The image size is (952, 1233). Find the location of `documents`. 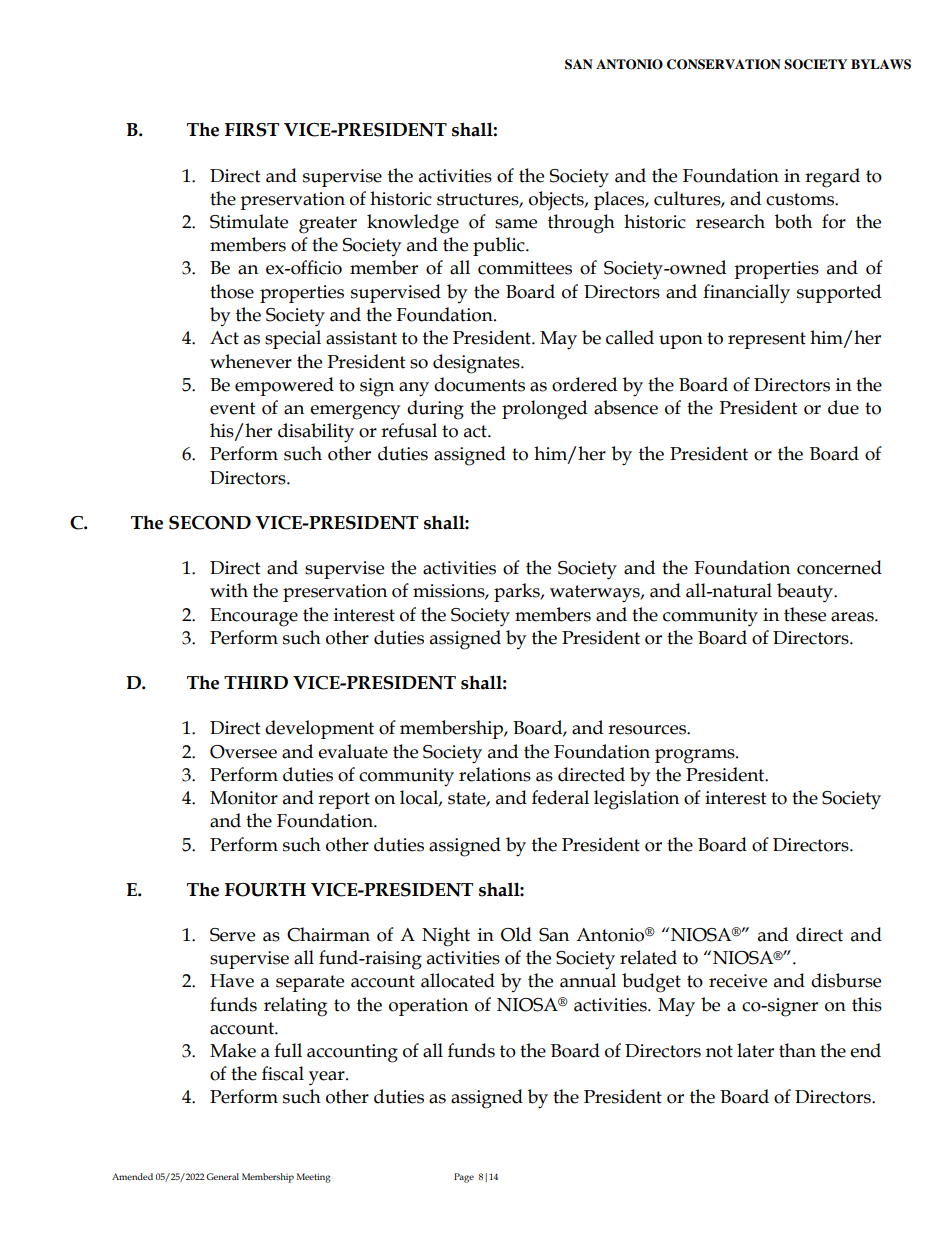

documents is located at coordinates (479, 384).
